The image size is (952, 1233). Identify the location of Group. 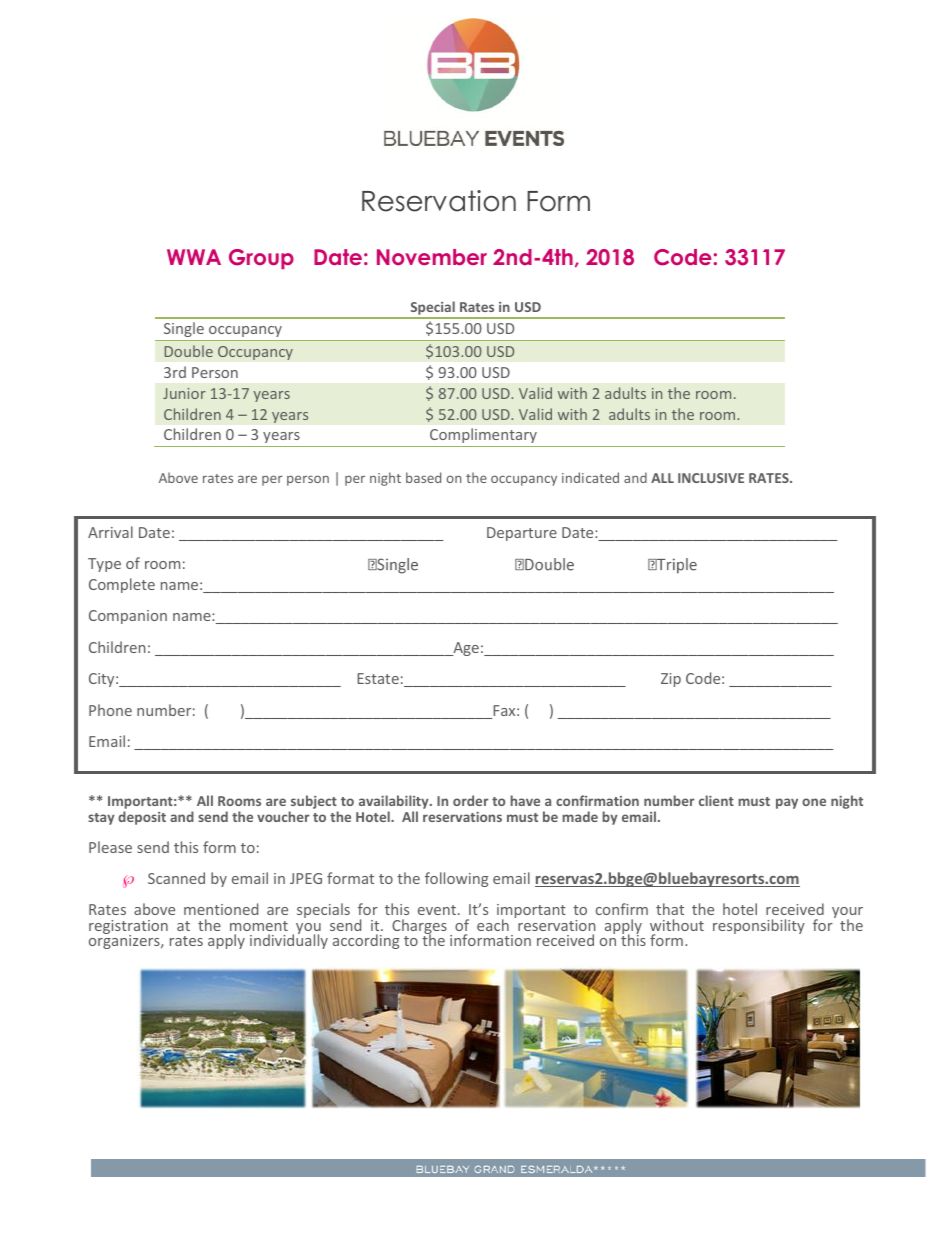
(261, 259).
